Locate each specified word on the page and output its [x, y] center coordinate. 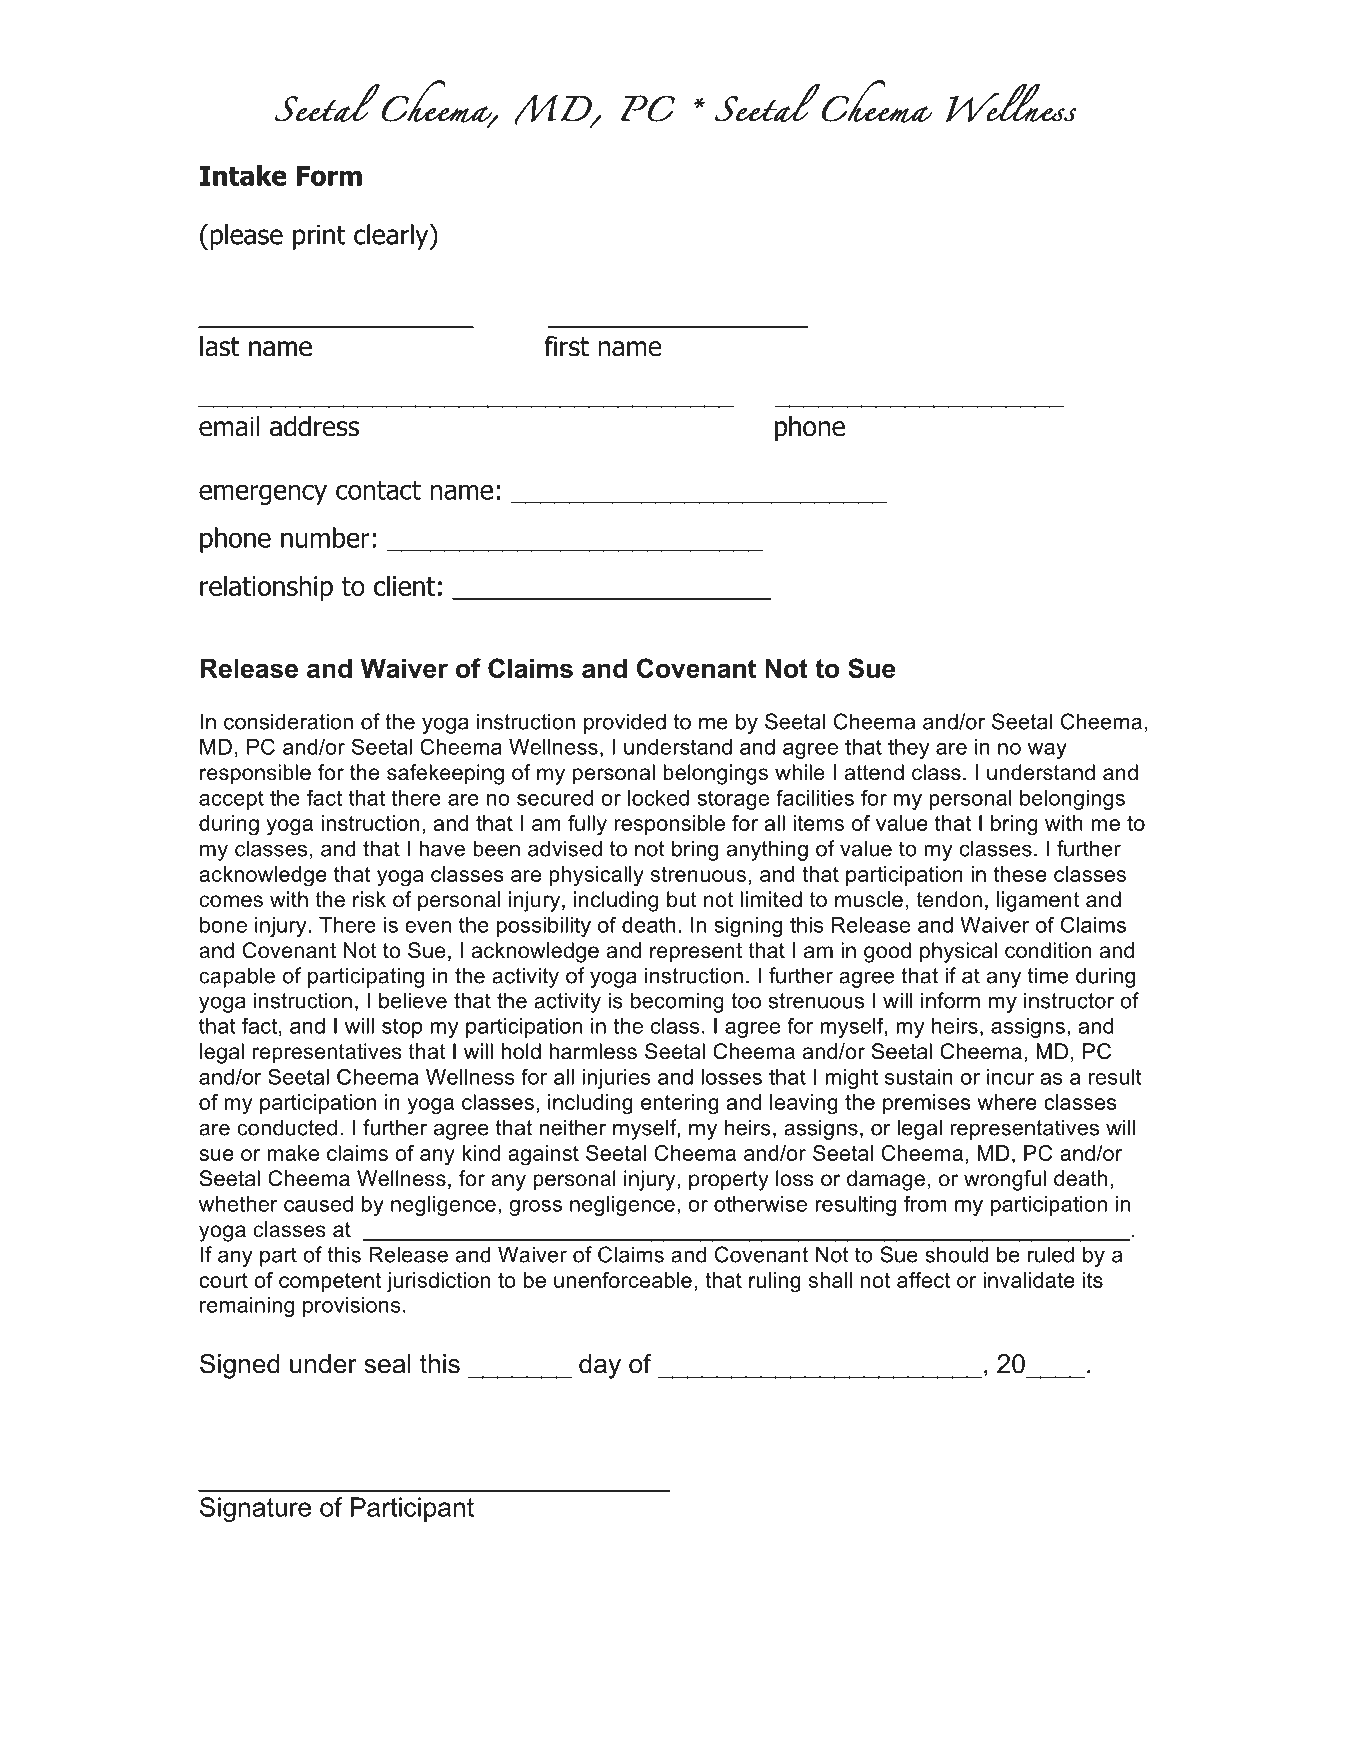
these [1020, 874]
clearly [392, 237]
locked [658, 798]
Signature [255, 1509]
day [600, 1366]
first [566, 346]
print [319, 237]
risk [369, 899]
